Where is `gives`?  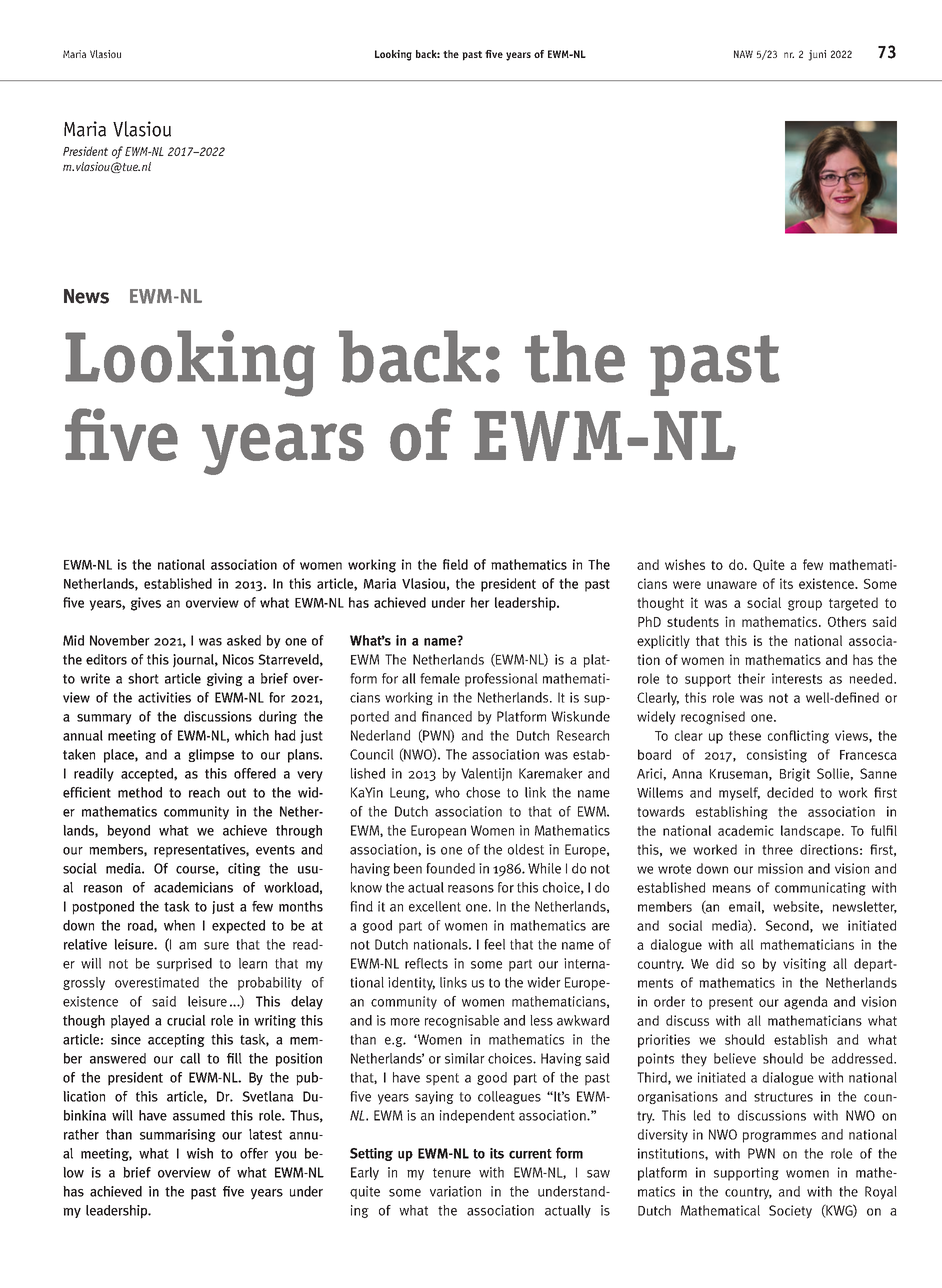
gives is located at coordinates (146, 604).
